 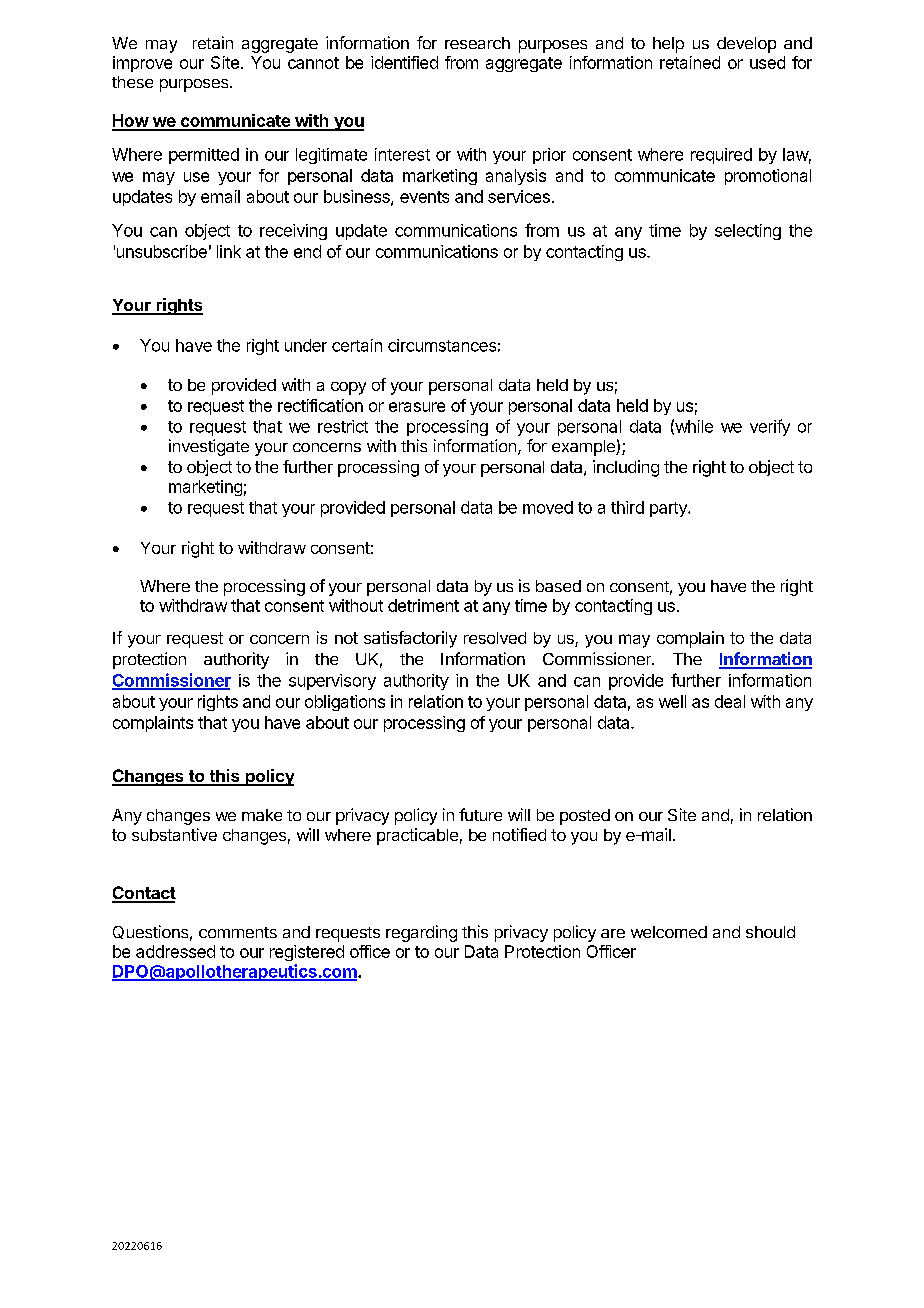 What do you see at coordinates (672, 701) in the screenshot?
I see `well` at bounding box center [672, 701].
